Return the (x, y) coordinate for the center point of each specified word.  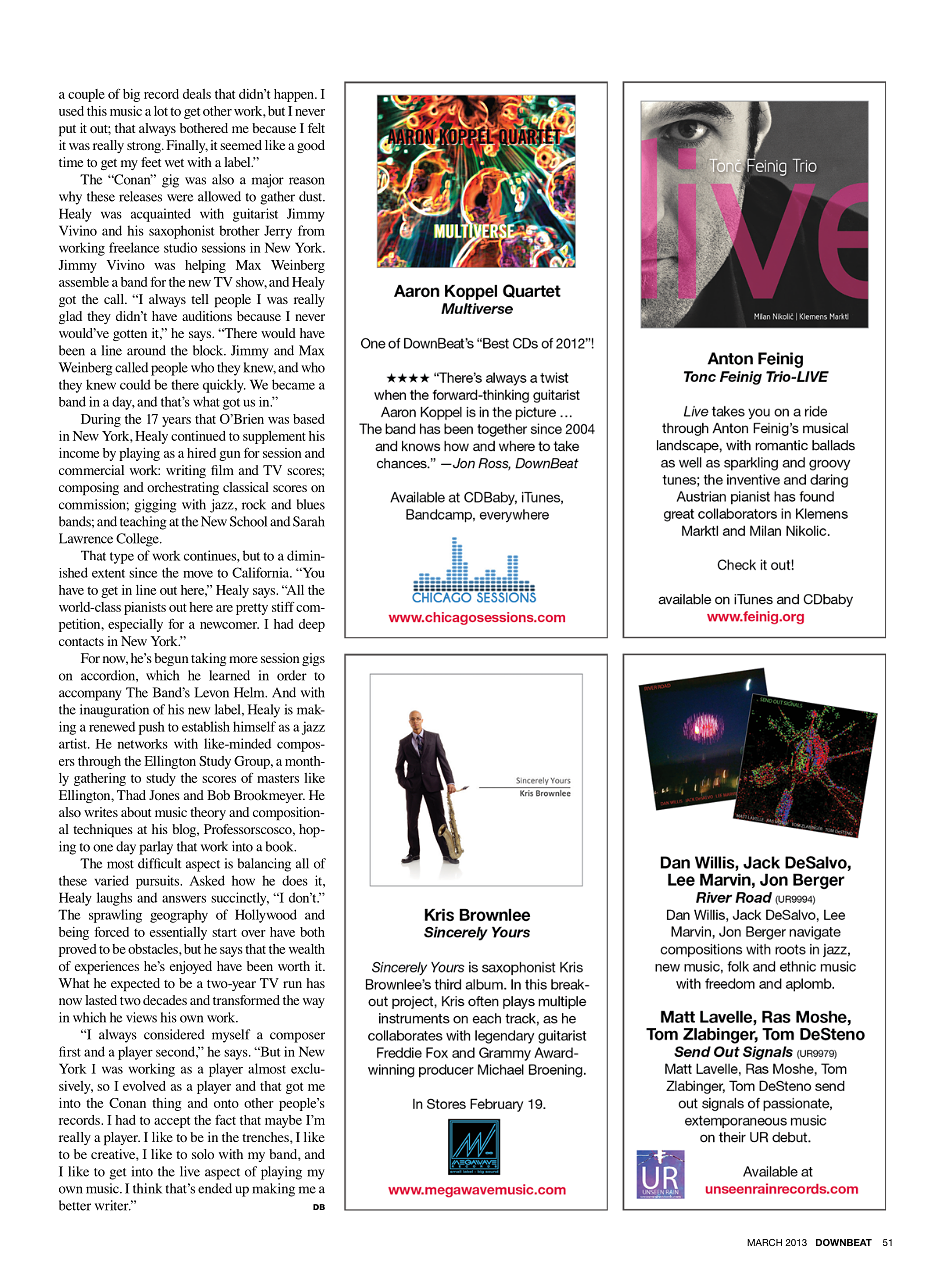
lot (161, 111)
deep (312, 625)
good (311, 146)
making (273, 1190)
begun (171, 659)
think (147, 1188)
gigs (313, 659)
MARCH (764, 1242)
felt (316, 128)
